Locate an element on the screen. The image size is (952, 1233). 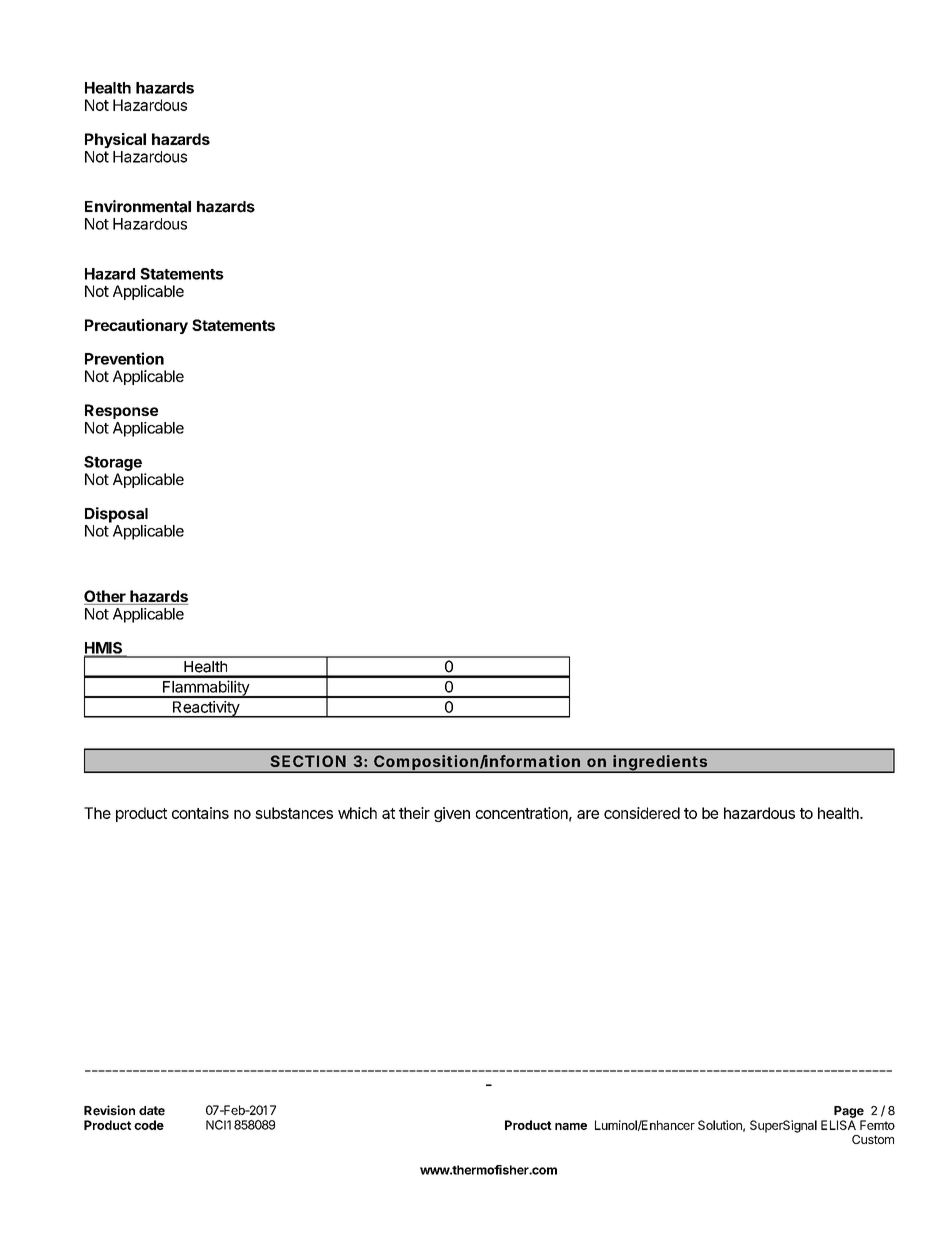
Response is located at coordinates (121, 411).
